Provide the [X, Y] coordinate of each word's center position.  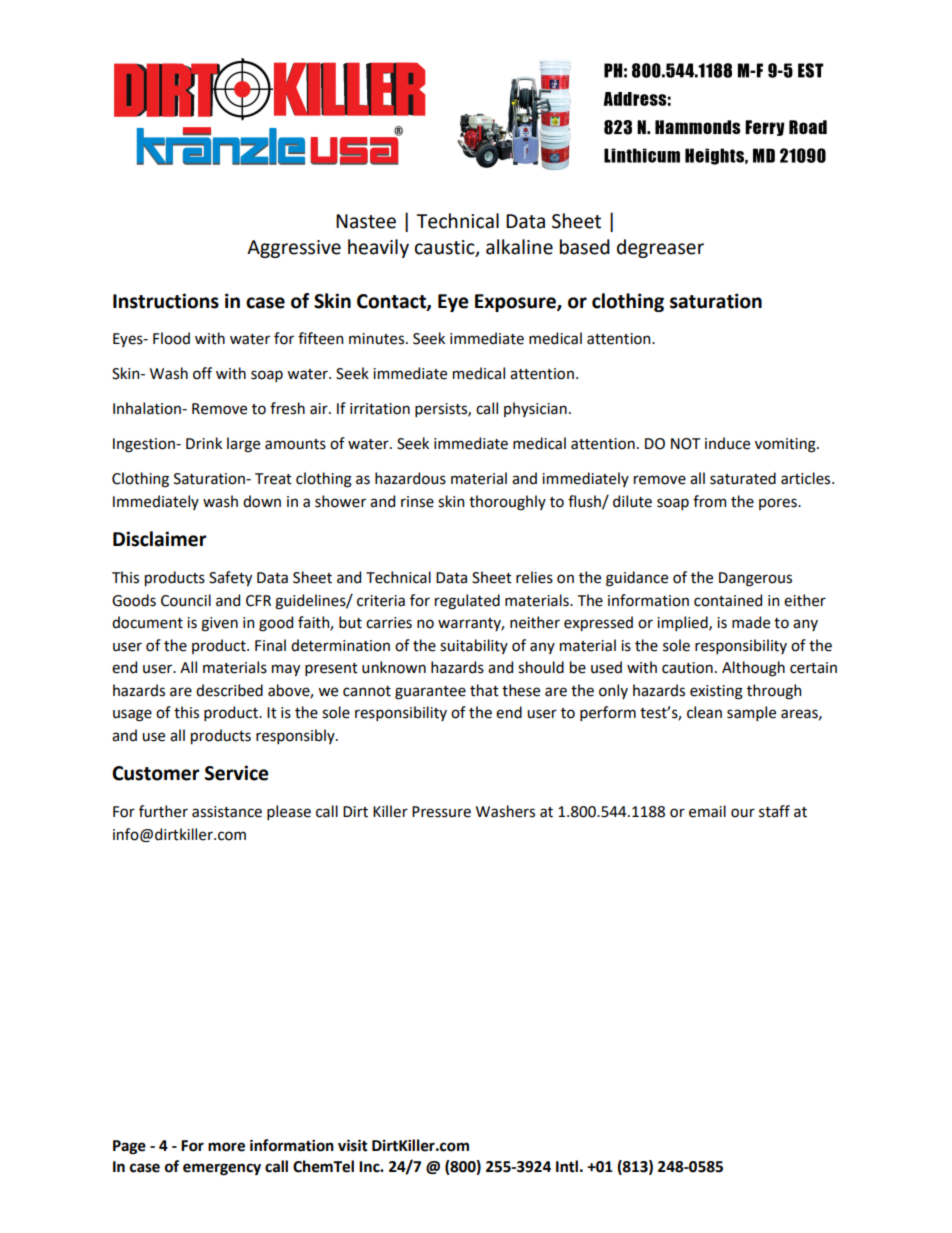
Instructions [166, 301]
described [229, 690]
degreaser [660, 248]
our [743, 813]
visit [353, 1145]
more [226, 1147]
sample [751, 713]
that [484, 690]
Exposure [516, 303]
